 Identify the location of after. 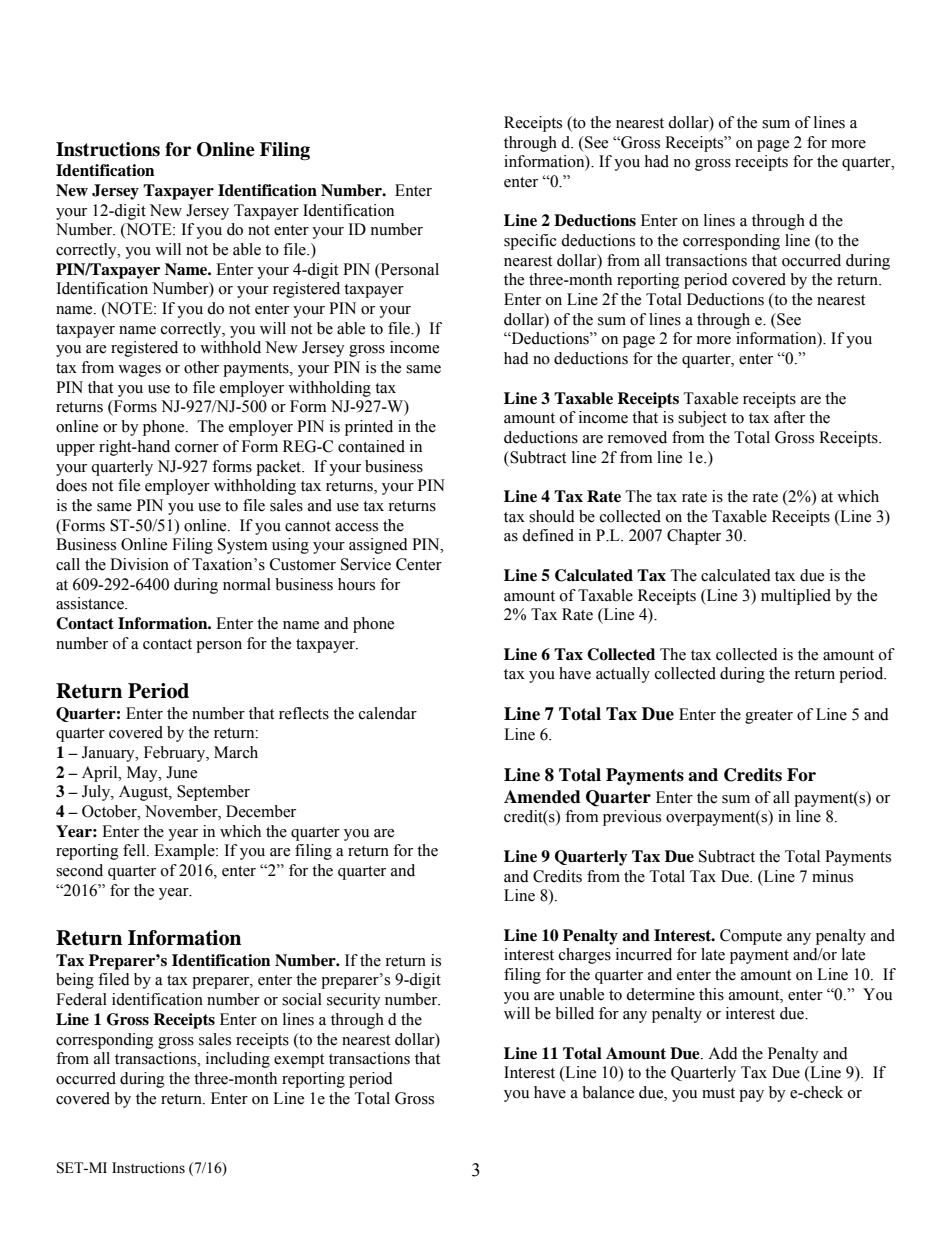
(789, 417).
